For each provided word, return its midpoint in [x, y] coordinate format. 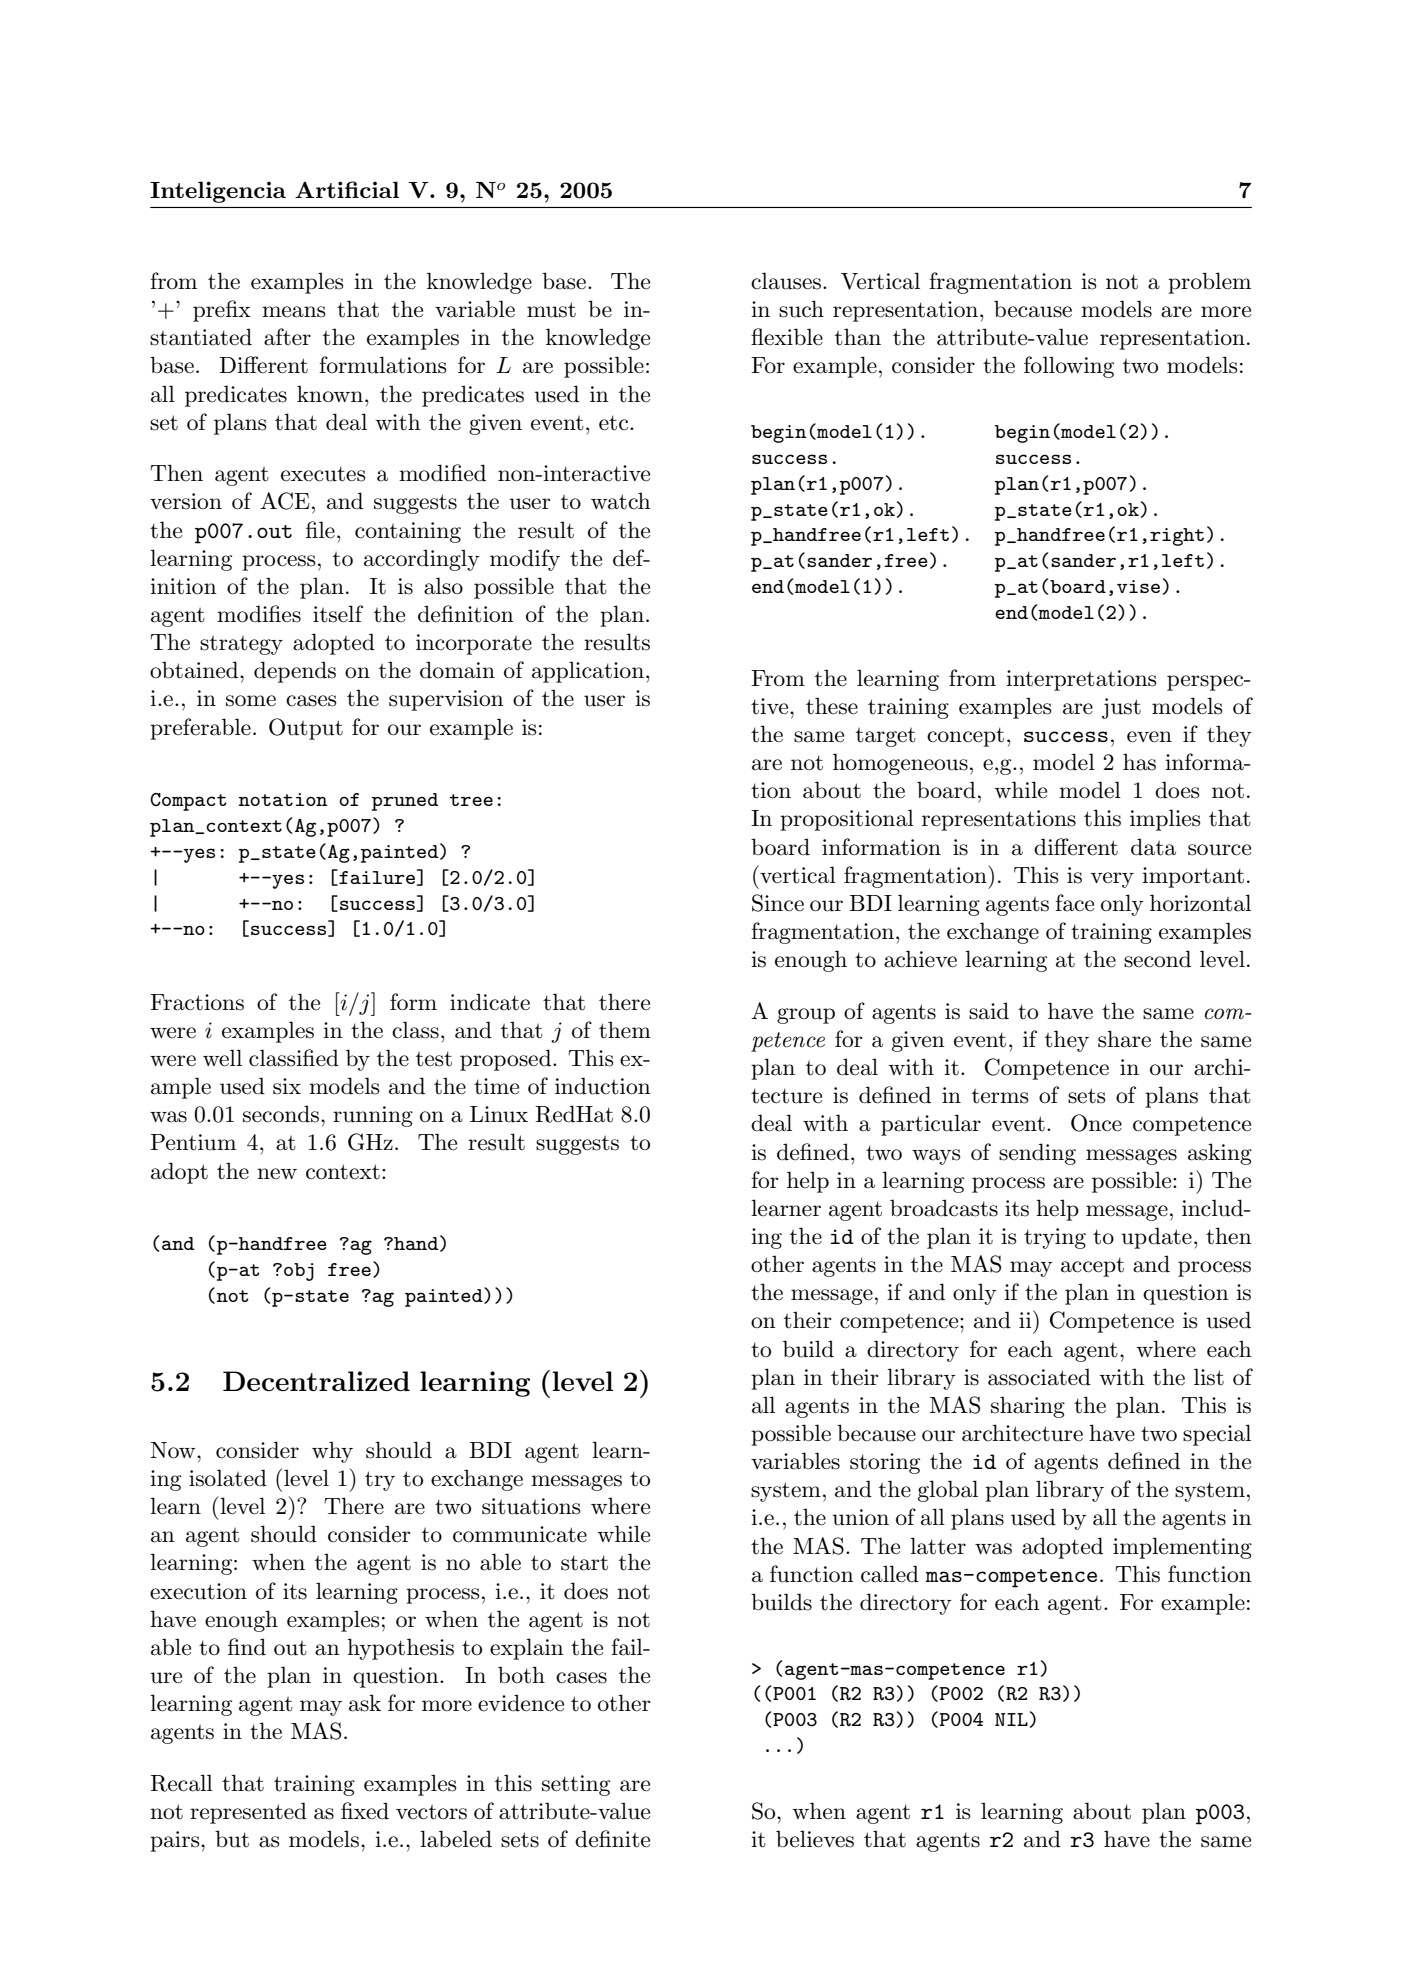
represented [248, 1813]
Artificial [347, 189]
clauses [786, 281]
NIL [1011, 1719]
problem [1209, 283]
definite [612, 1839]
